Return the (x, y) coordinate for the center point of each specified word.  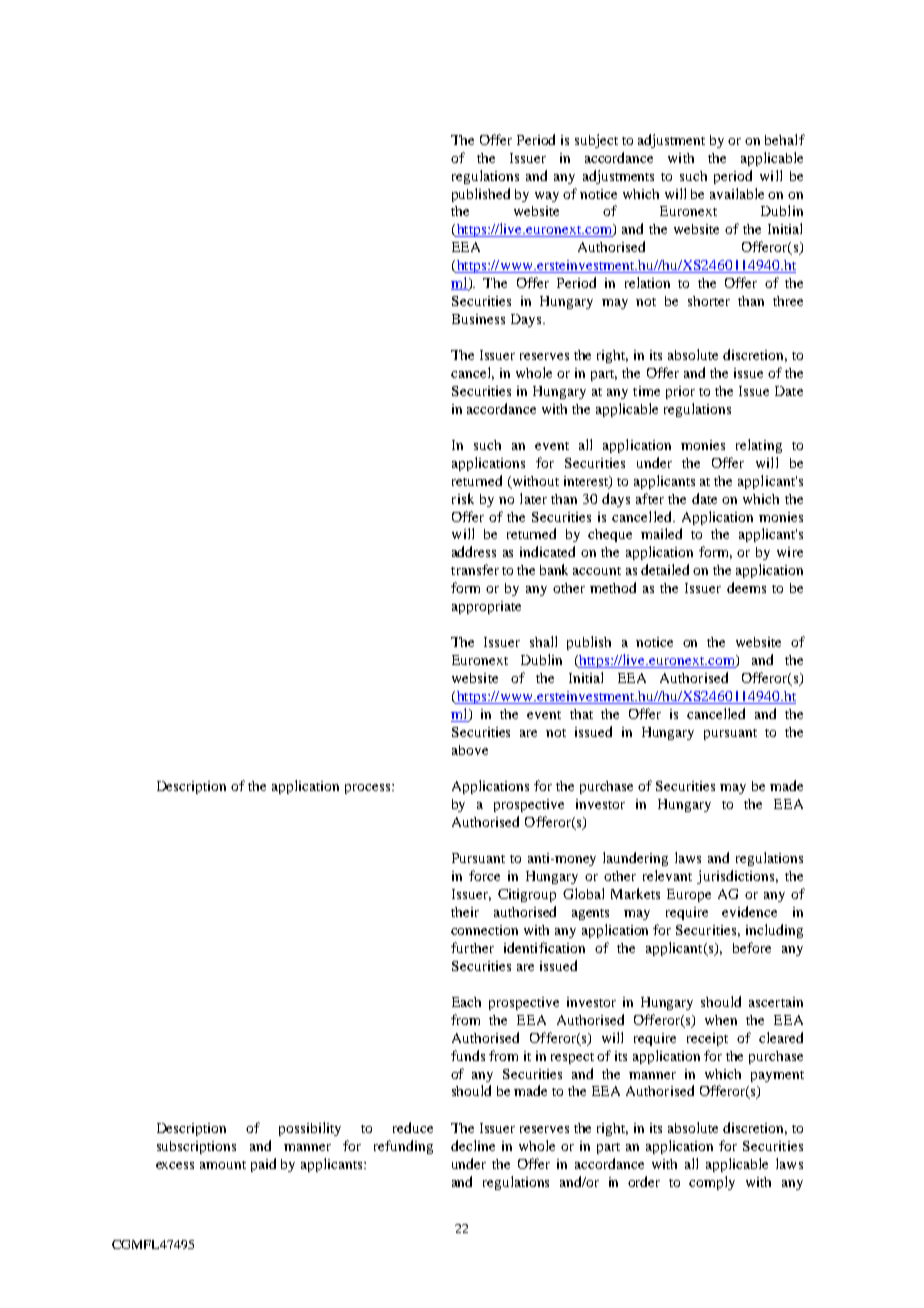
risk (463, 498)
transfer (475, 569)
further (472, 947)
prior (680, 392)
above (470, 750)
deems (746, 587)
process (369, 789)
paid (263, 1165)
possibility (310, 1129)
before (752, 947)
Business (478, 319)
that (581, 714)
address (474, 551)
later (533, 498)
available (737, 193)
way (547, 197)
